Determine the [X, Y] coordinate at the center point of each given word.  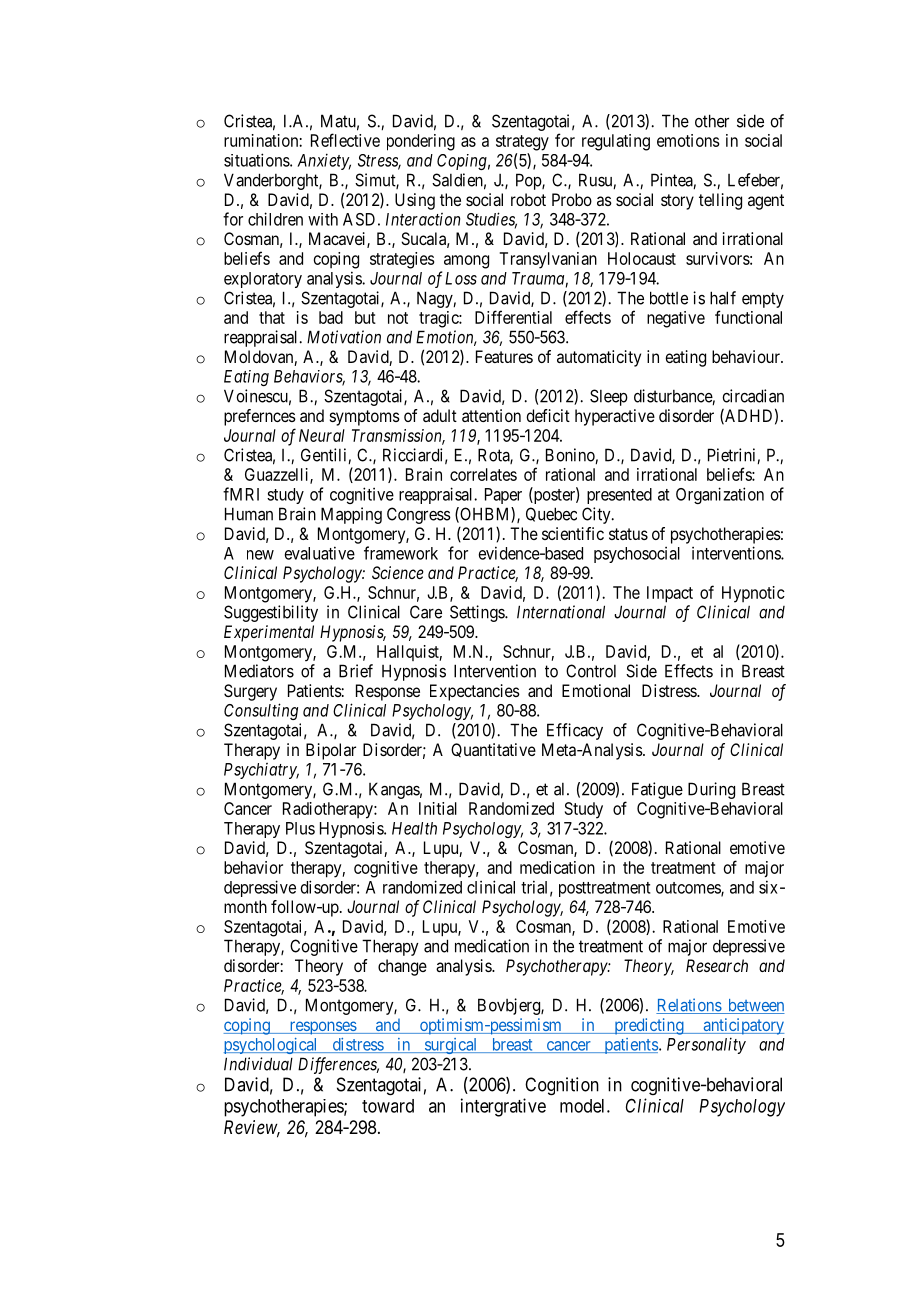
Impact [670, 594]
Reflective [345, 140]
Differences [338, 1065]
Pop [529, 181]
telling [720, 201]
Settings [478, 613]
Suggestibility [271, 613]
